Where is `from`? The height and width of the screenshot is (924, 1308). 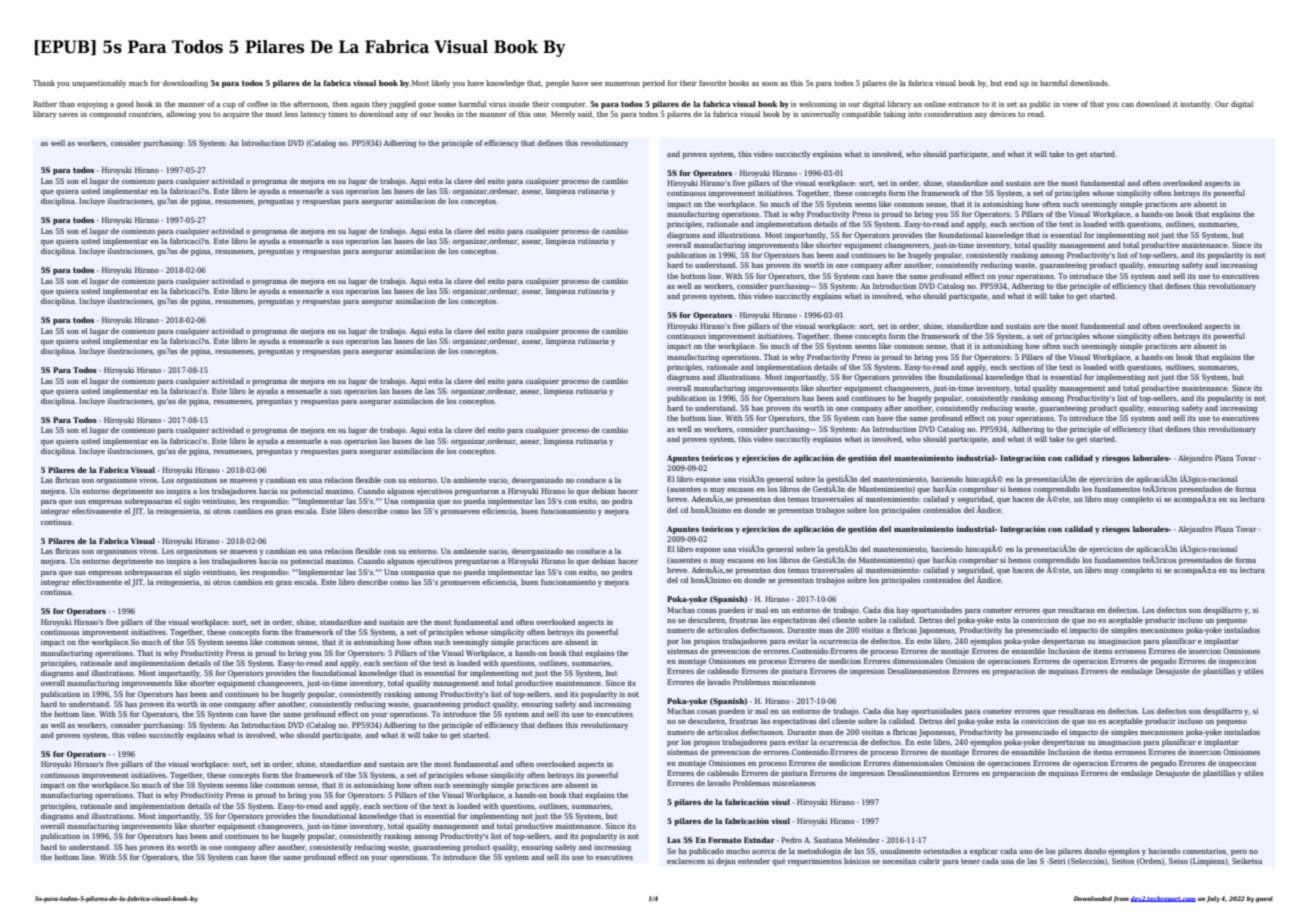 from is located at coordinates (1121, 899).
